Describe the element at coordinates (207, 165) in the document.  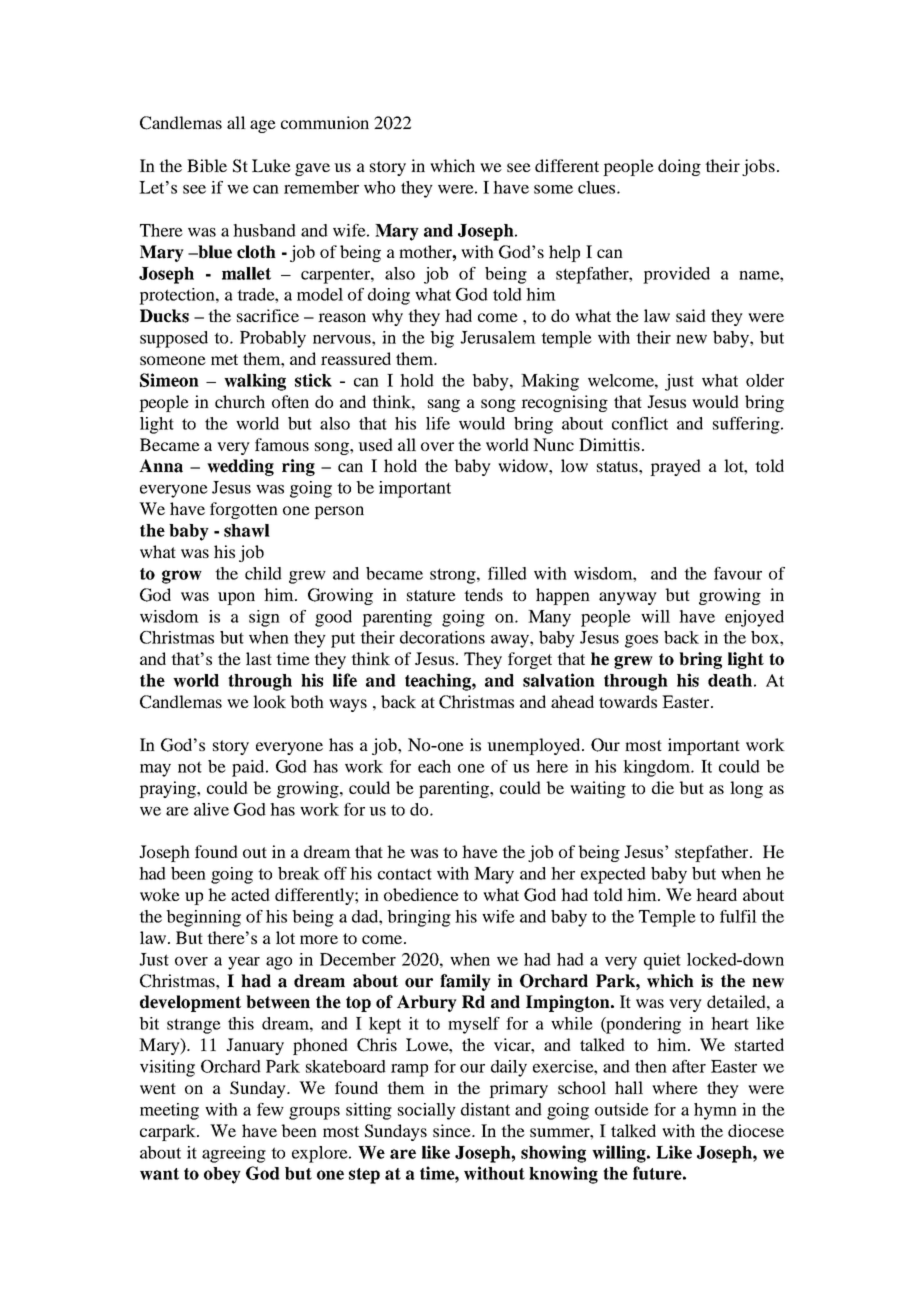
I see `Bible` at that location.
